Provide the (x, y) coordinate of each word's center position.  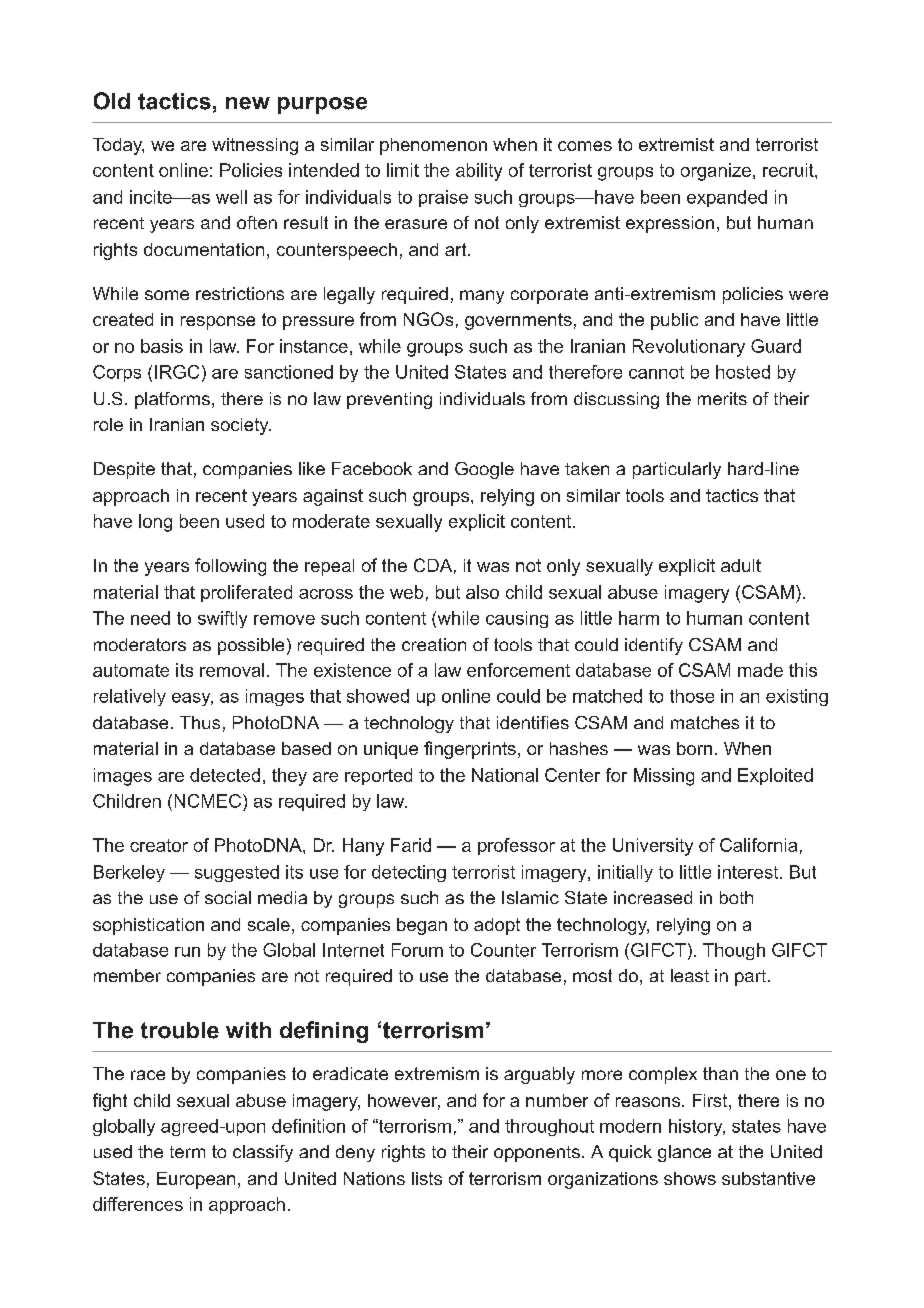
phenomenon (433, 146)
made (760, 670)
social (228, 897)
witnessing (255, 146)
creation (434, 644)
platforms (172, 400)
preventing (389, 400)
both (736, 897)
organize (716, 172)
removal (232, 670)
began (422, 926)
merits (722, 398)
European (196, 1180)
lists (427, 1178)
